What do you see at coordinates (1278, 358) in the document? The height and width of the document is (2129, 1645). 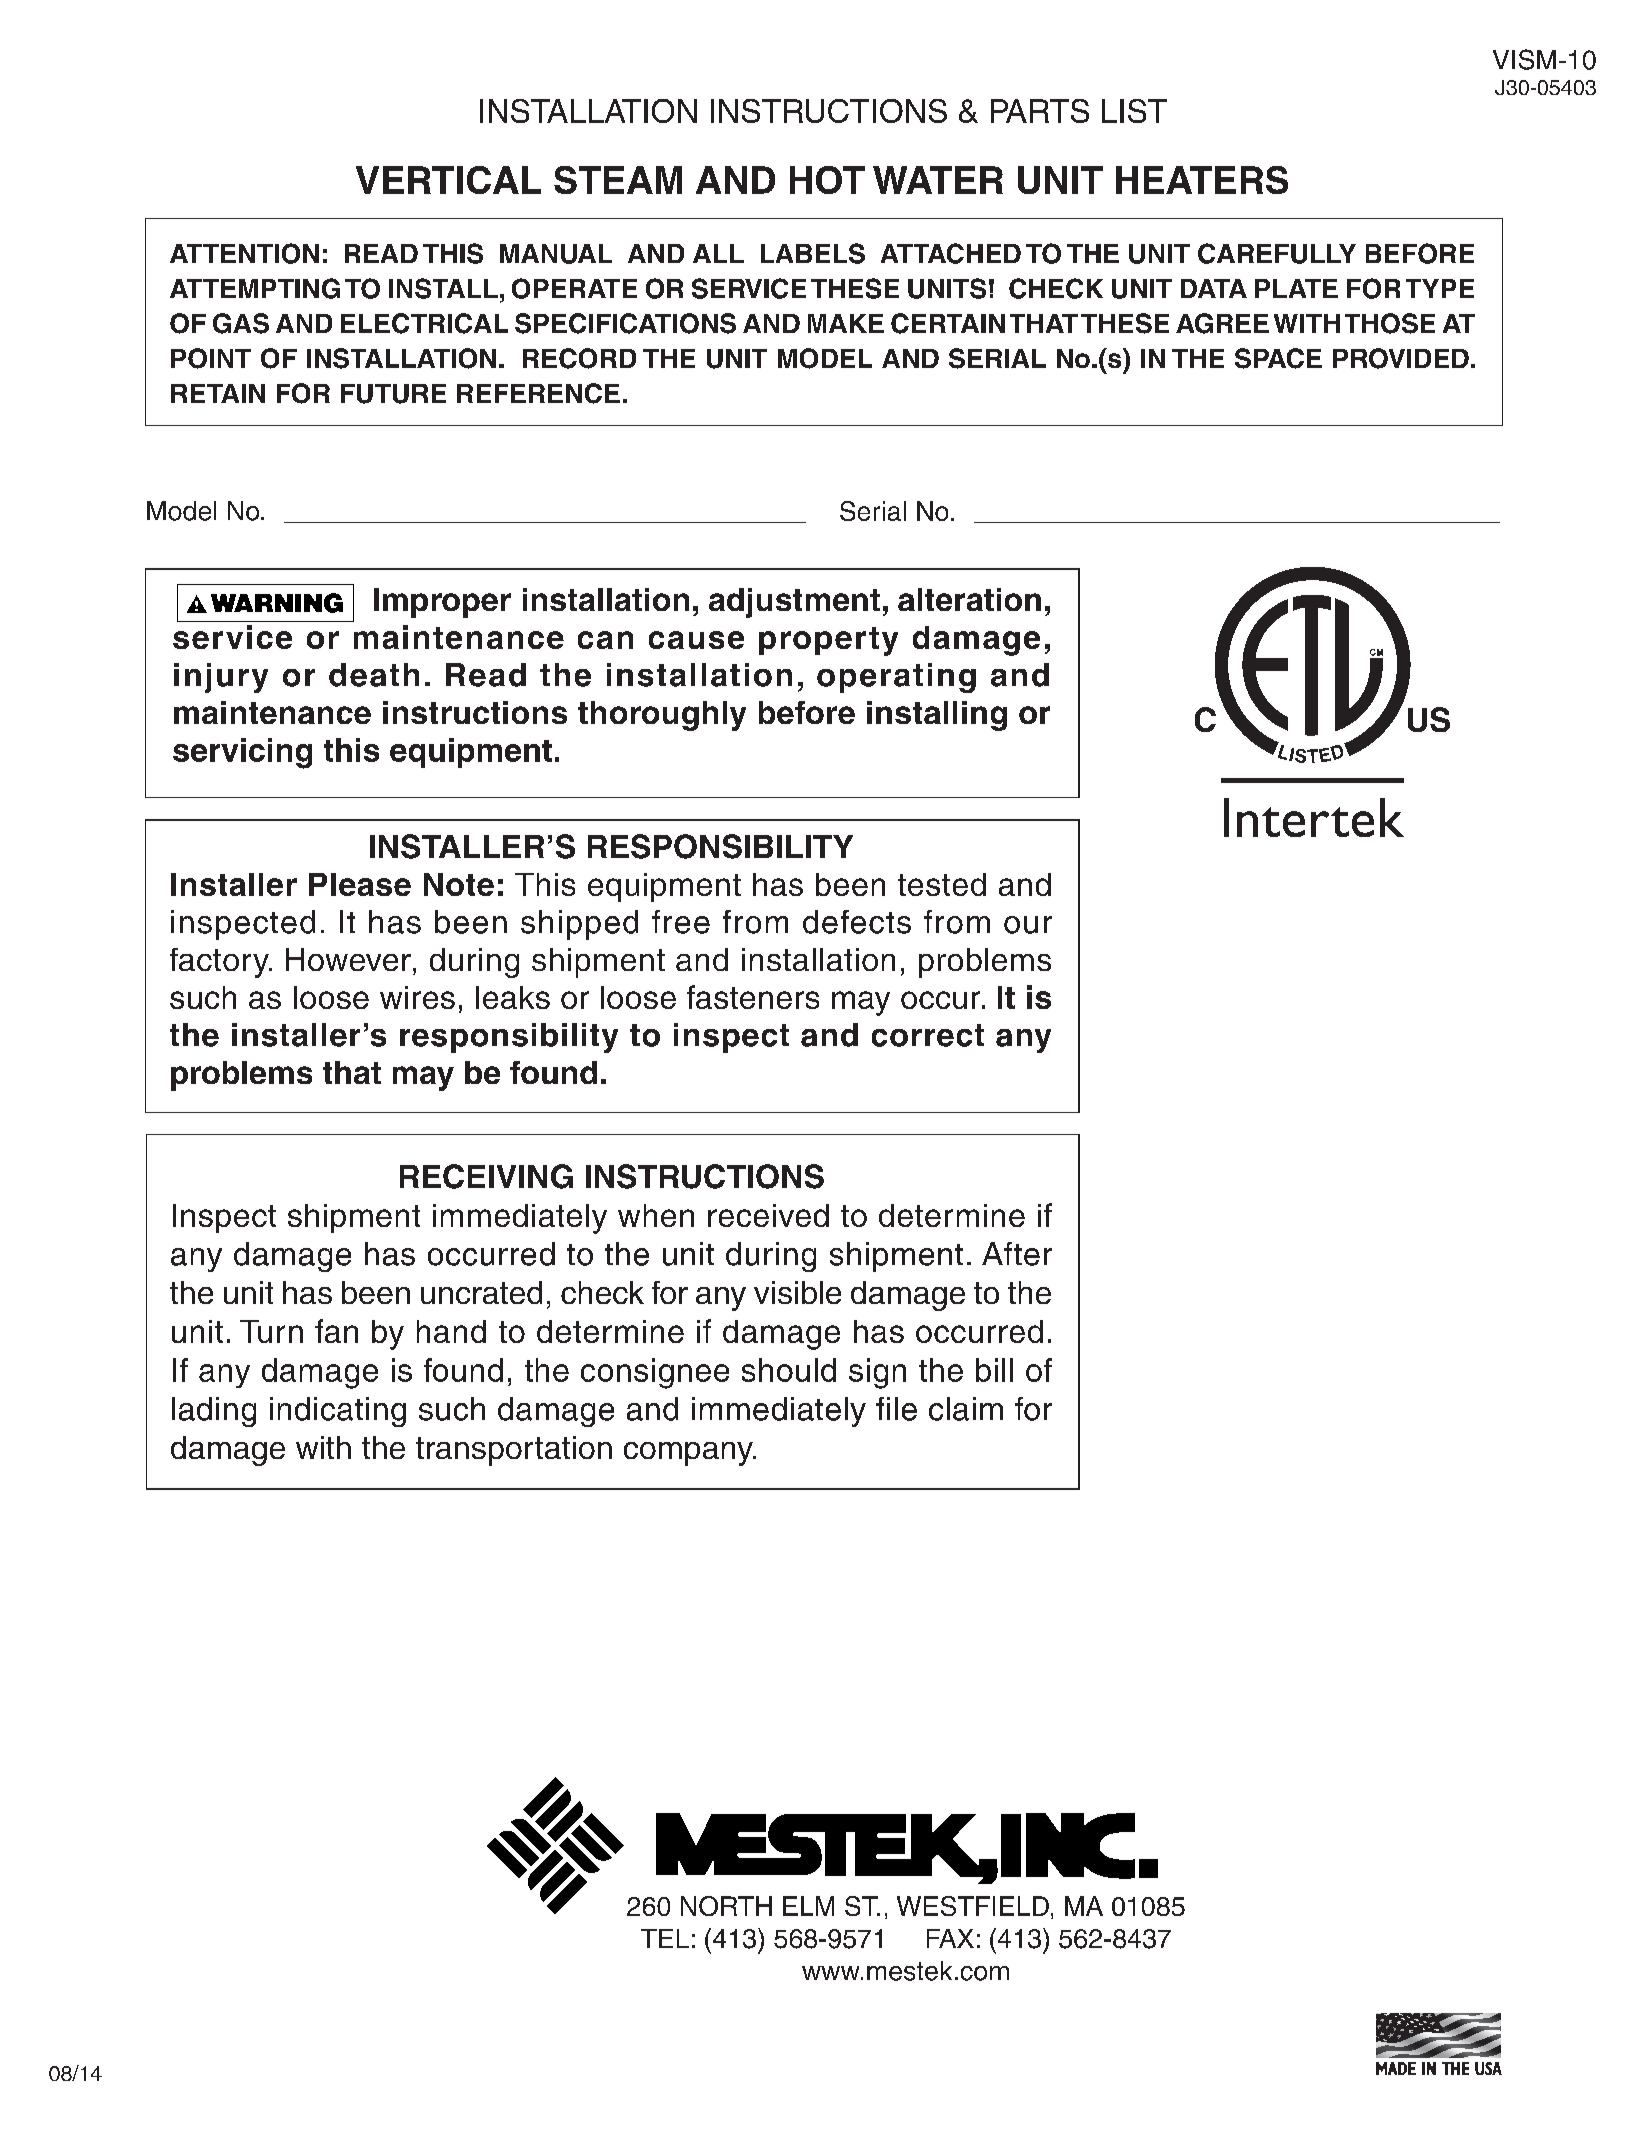 I see `SPACE` at bounding box center [1278, 358].
